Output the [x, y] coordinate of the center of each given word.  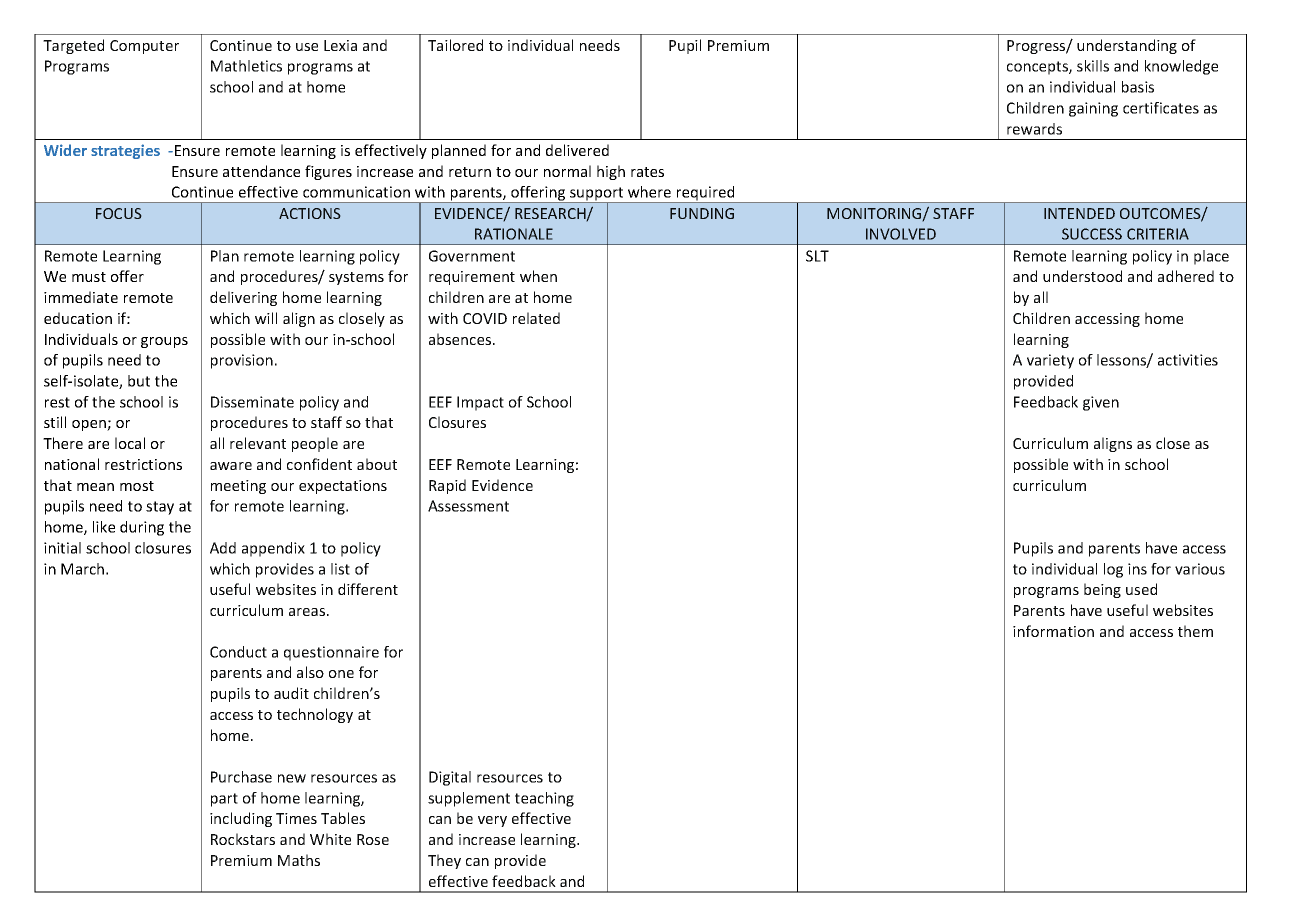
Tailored [455, 45]
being [1102, 590]
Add [223, 548]
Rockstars [243, 839]
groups [164, 342]
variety [1050, 361]
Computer [144, 47]
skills [1093, 66]
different [368, 589]
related [536, 318]
